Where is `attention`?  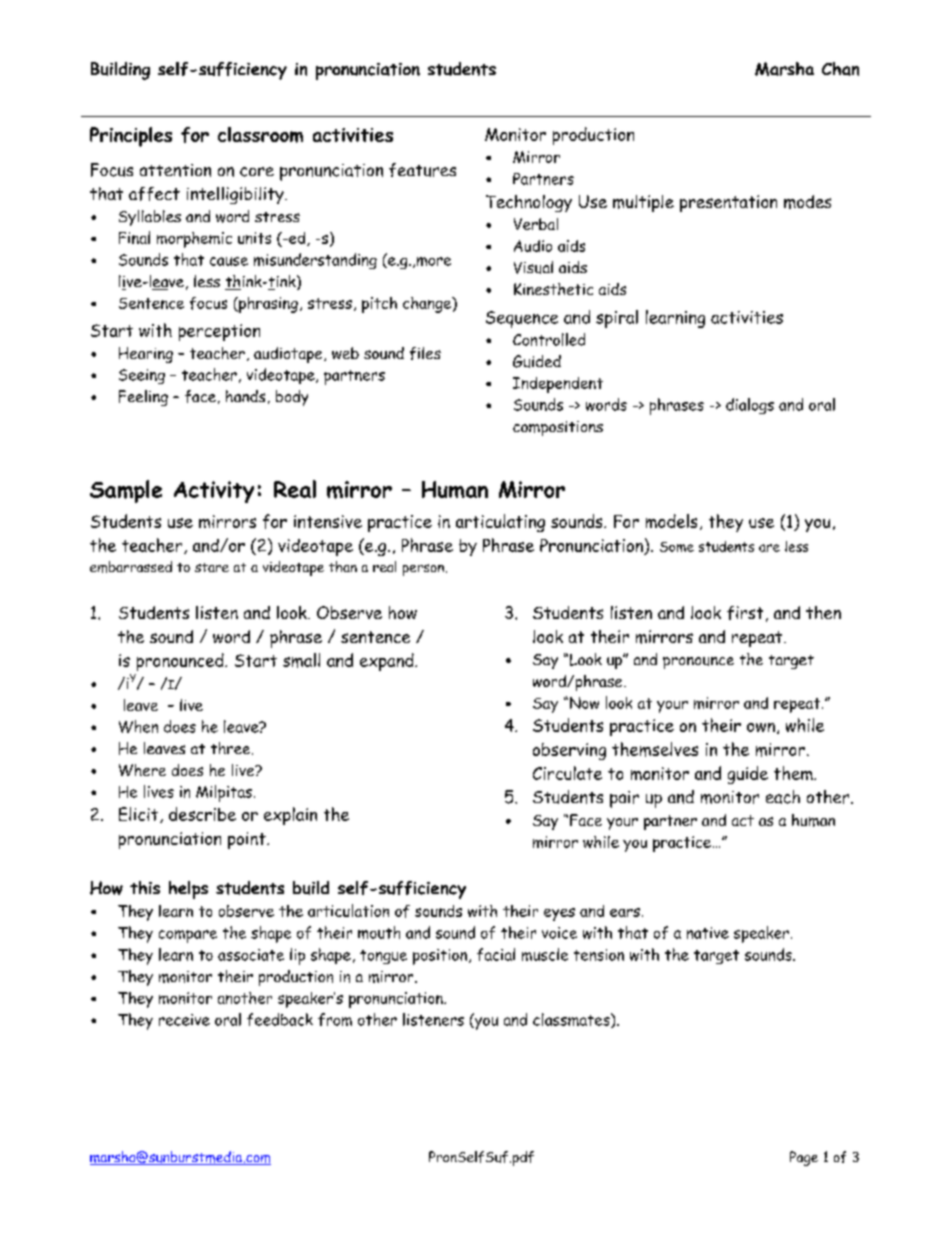
attention is located at coordinates (175, 170).
